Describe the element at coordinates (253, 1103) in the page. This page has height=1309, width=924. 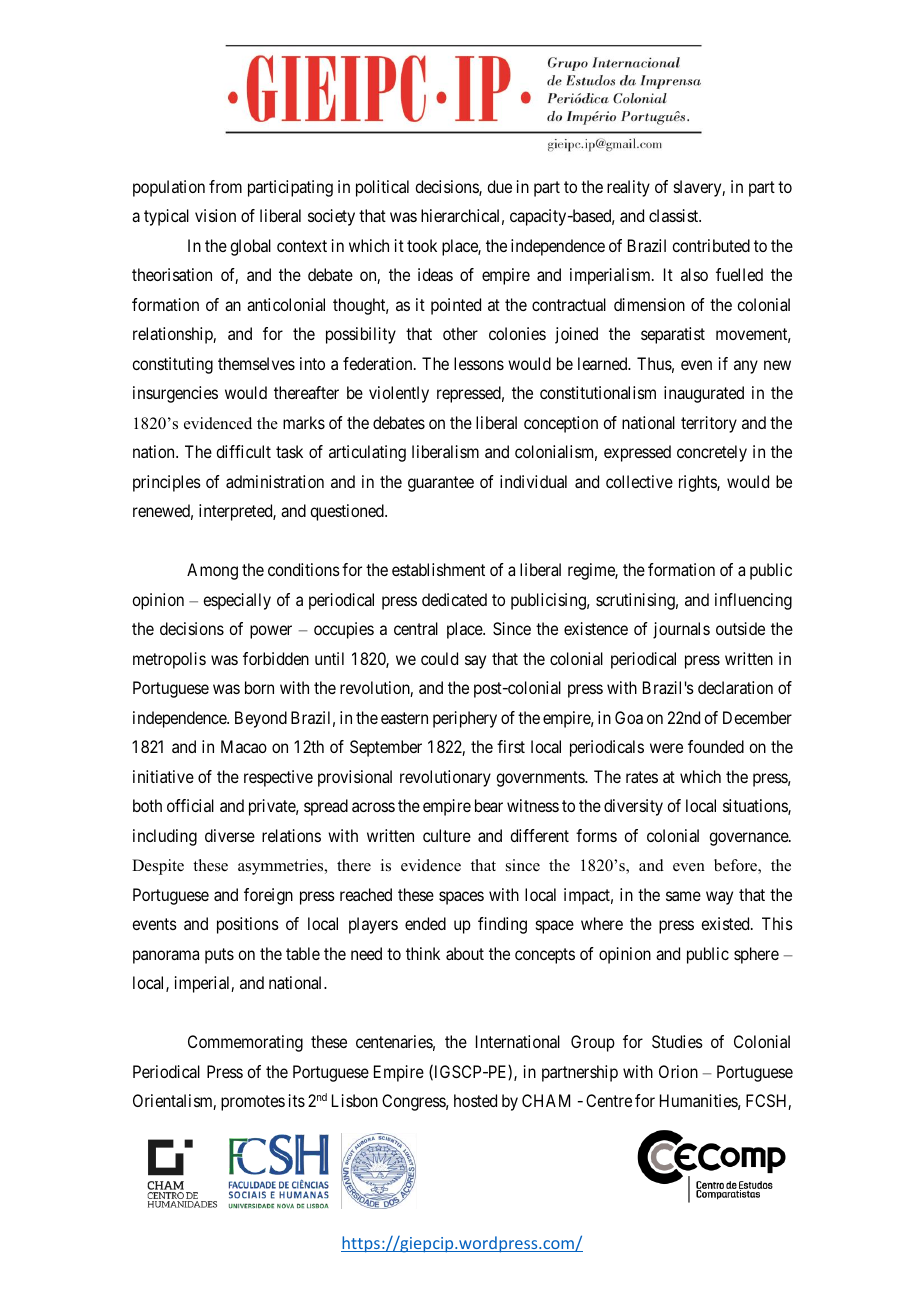
I see `promotes` at that location.
